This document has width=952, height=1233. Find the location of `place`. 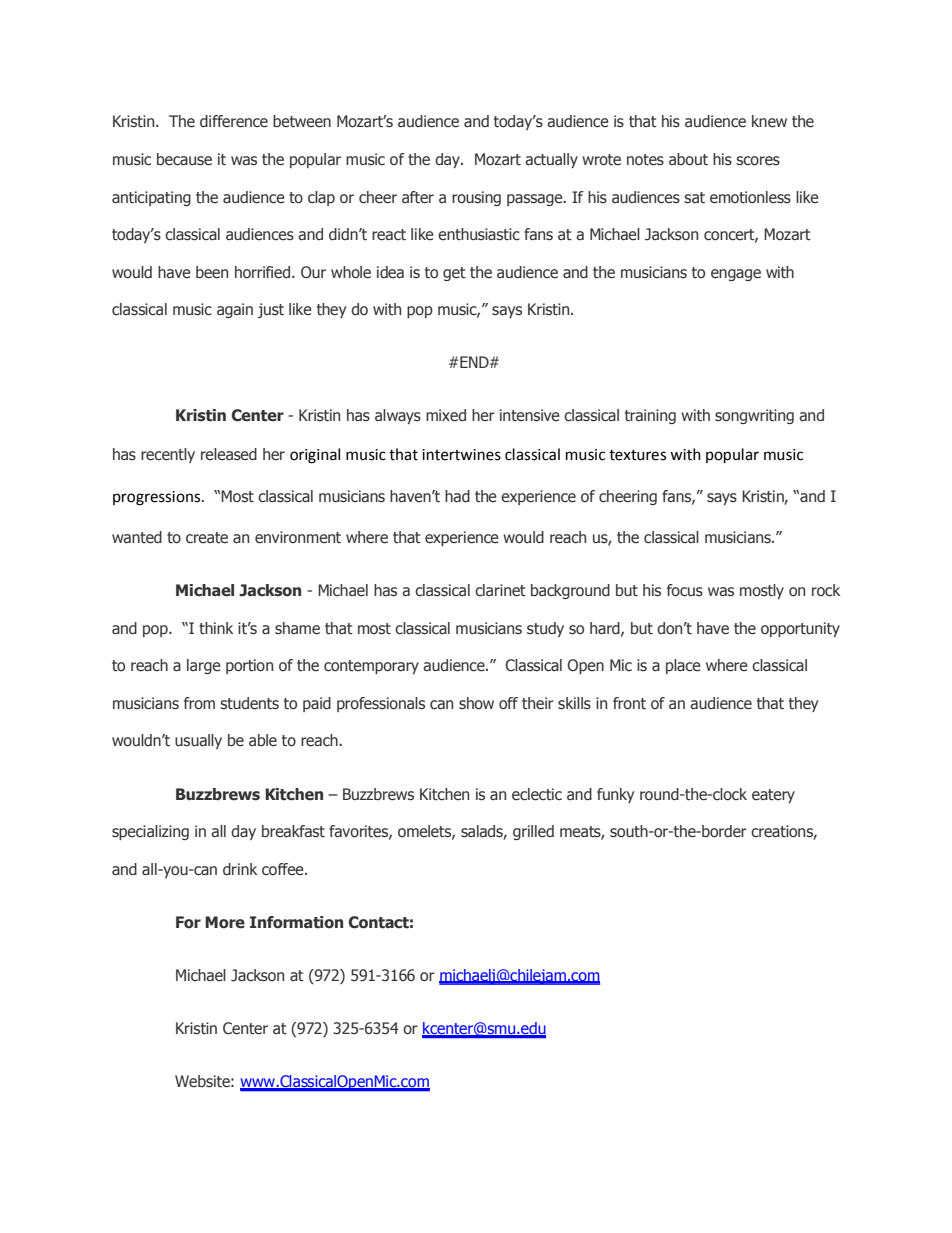

place is located at coordinates (683, 666).
